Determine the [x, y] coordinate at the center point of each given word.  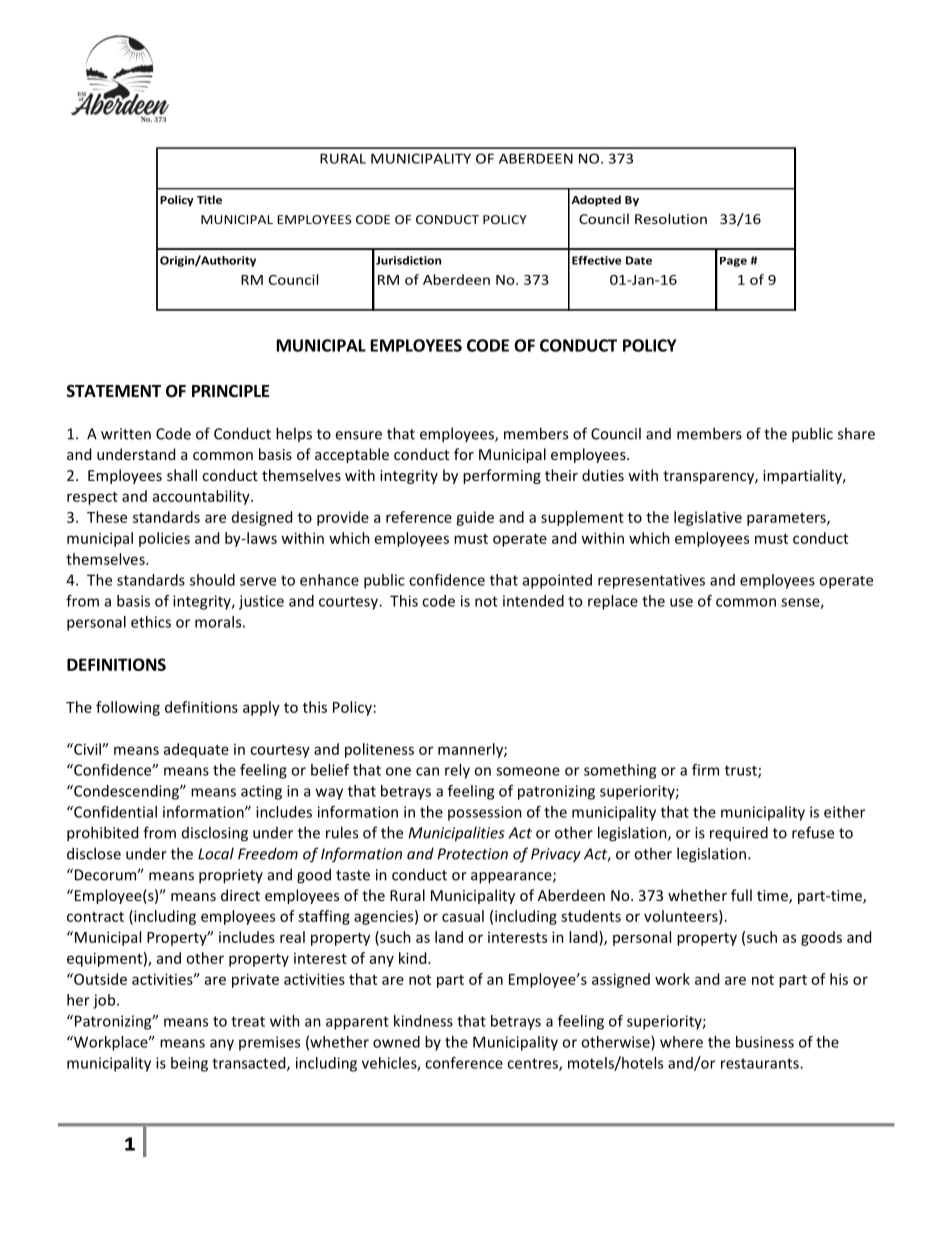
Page [733, 262]
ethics [151, 622]
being [189, 1064]
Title [209, 199]
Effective [596, 260]
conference [464, 1063]
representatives [651, 581]
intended [533, 601]
